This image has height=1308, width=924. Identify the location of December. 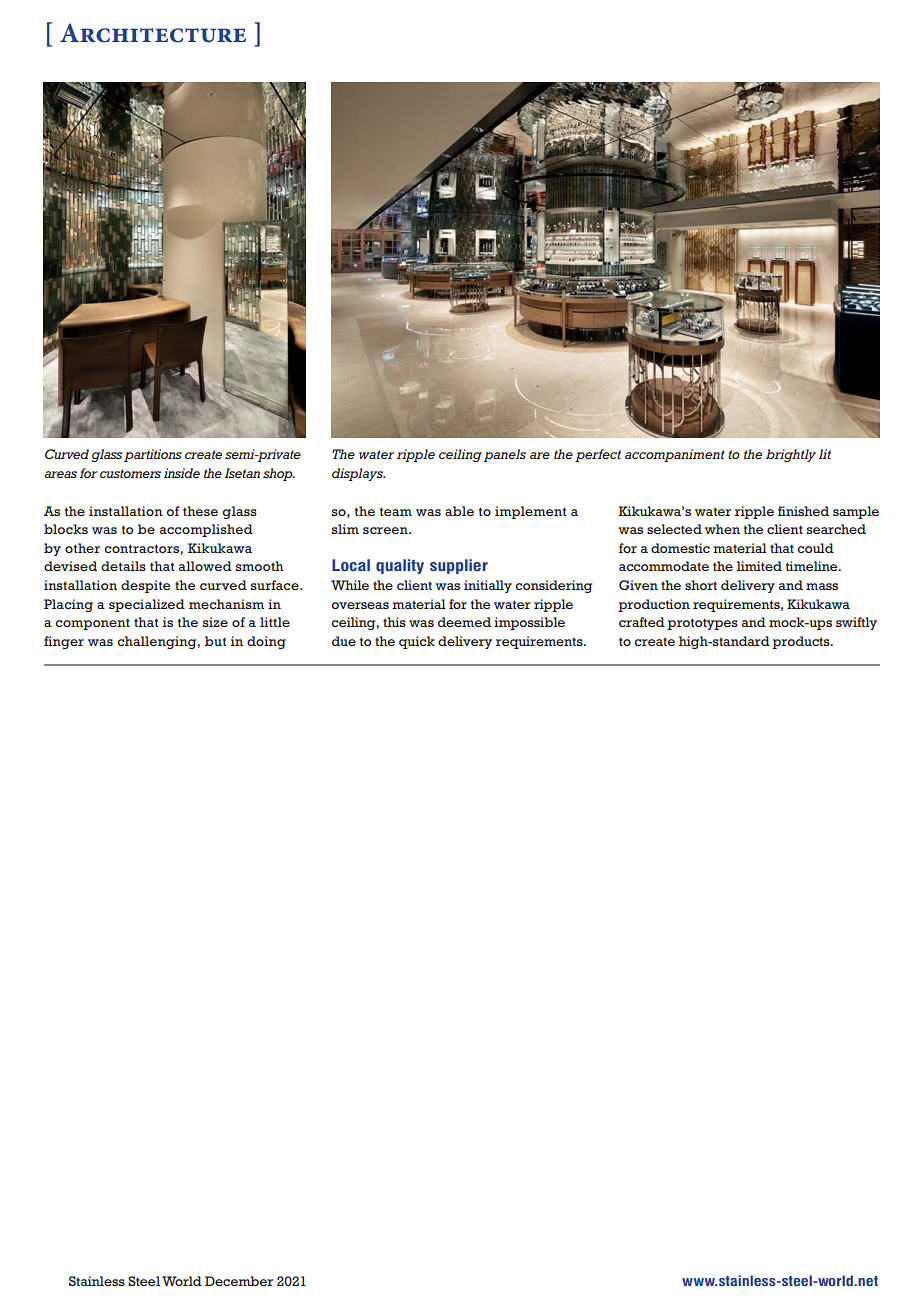
(239, 1281).
